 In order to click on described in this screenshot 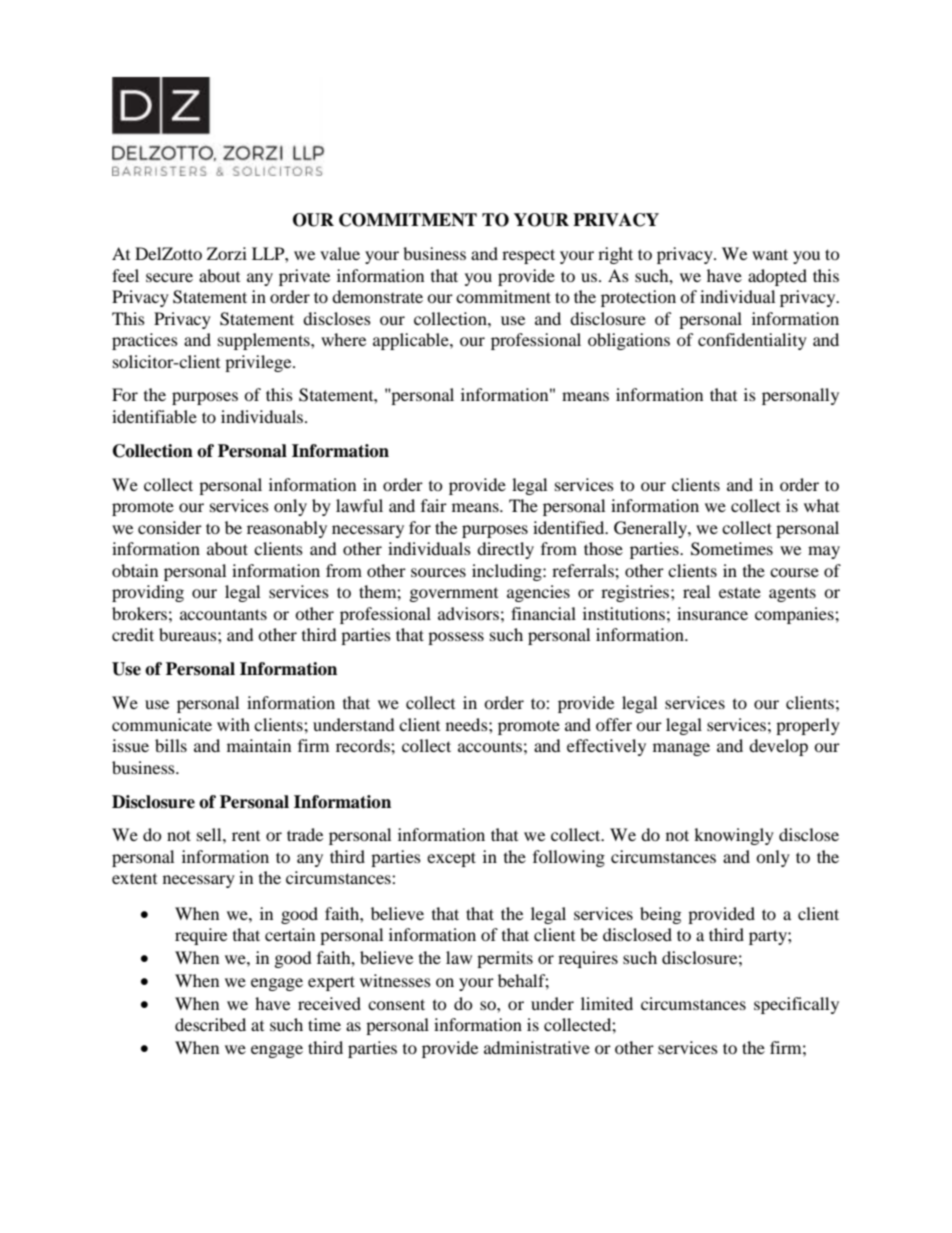, I will do `click(210, 1024)`.
